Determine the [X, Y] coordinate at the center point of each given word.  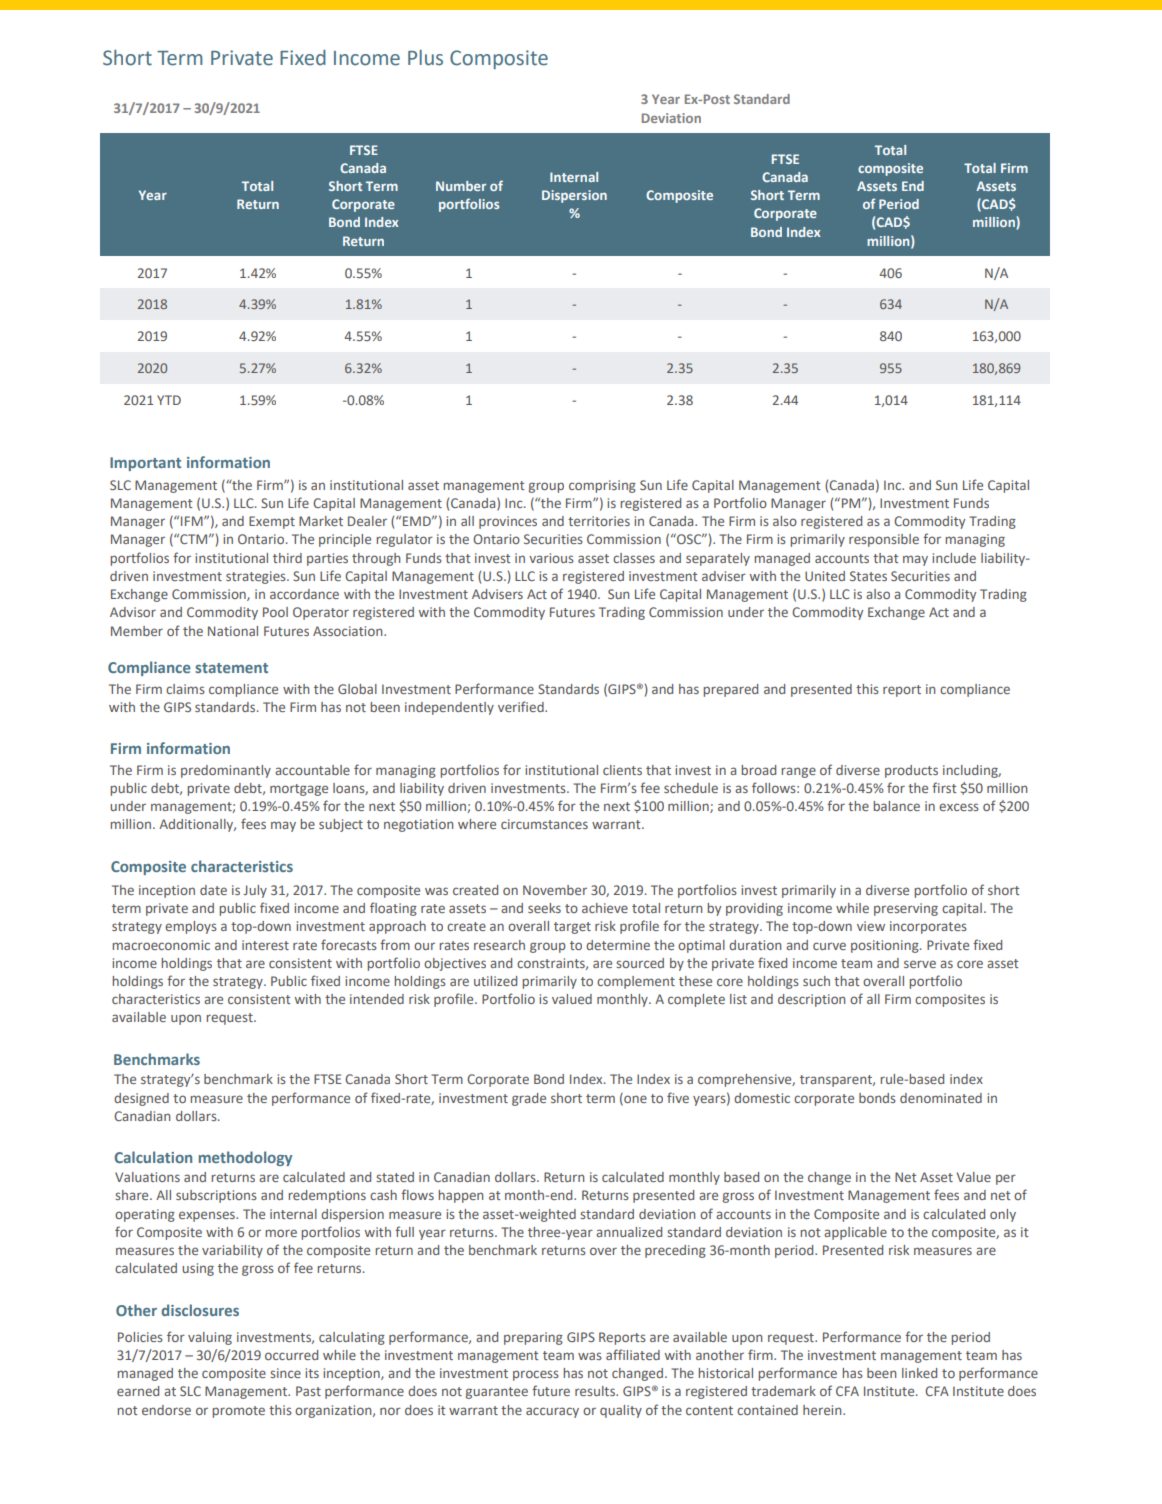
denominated [941, 1098]
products [911, 771]
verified [522, 706]
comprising [602, 486]
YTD [169, 400]
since [285, 1373]
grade [529, 1099]
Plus [425, 58]
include [954, 558]
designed [141, 1099]
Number [461, 186]
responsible [884, 540]
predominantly [226, 771]
